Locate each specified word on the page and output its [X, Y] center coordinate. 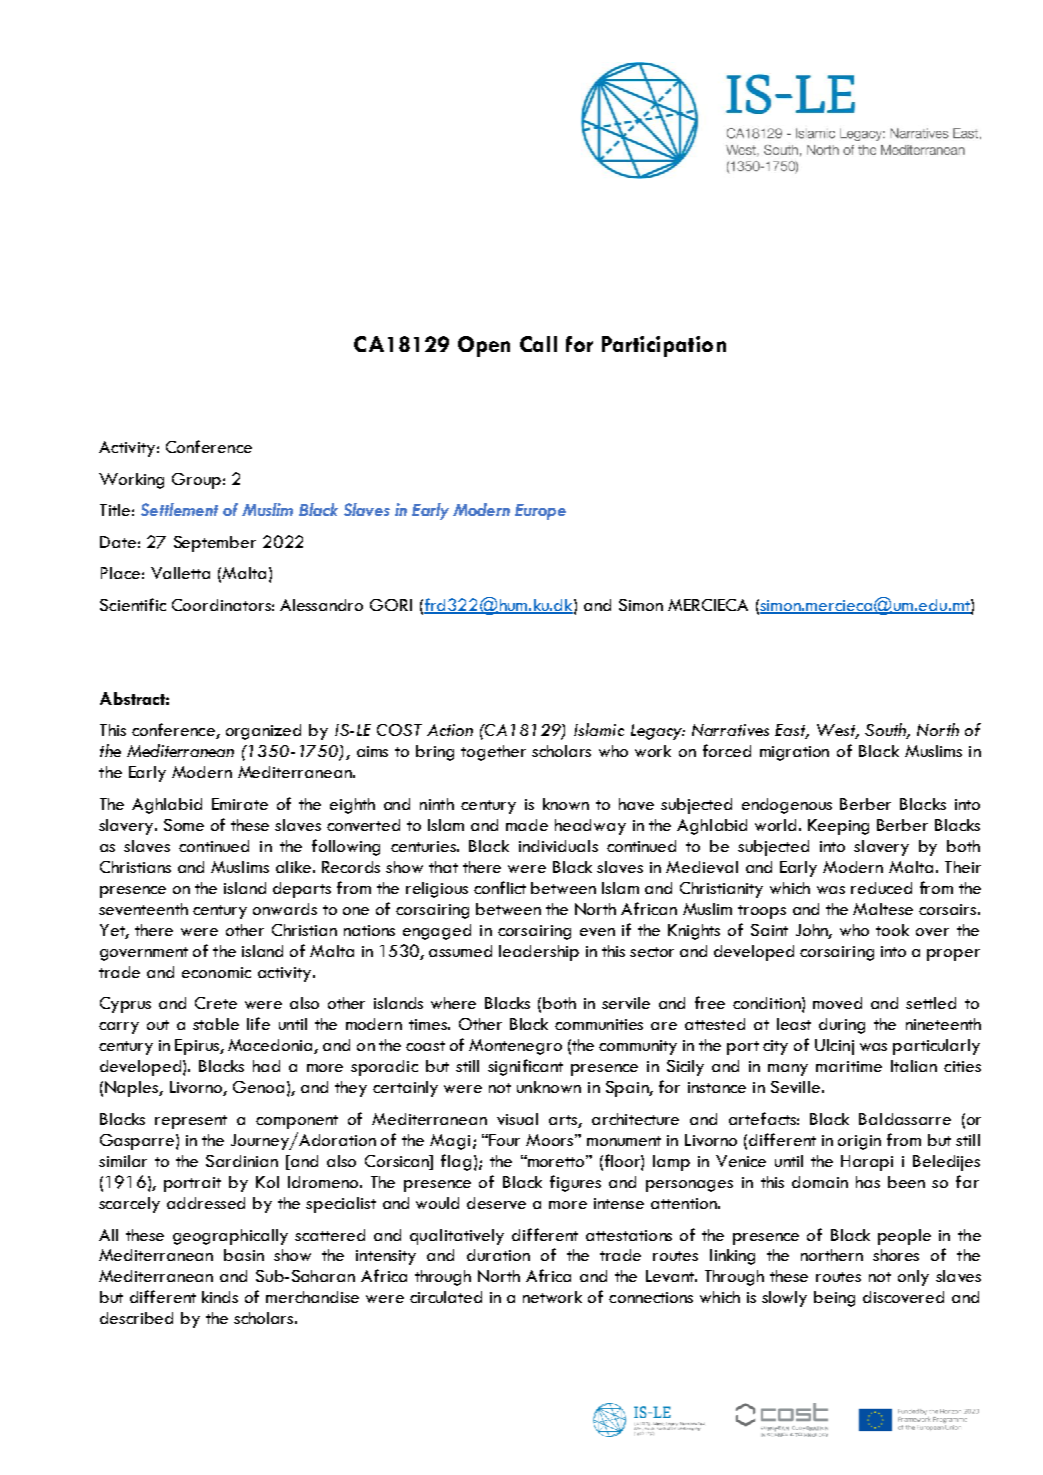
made [527, 825]
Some [184, 825]
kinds [220, 1297]
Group [196, 481]
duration [498, 1255]
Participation [664, 346]
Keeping [838, 827]
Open [484, 346]
